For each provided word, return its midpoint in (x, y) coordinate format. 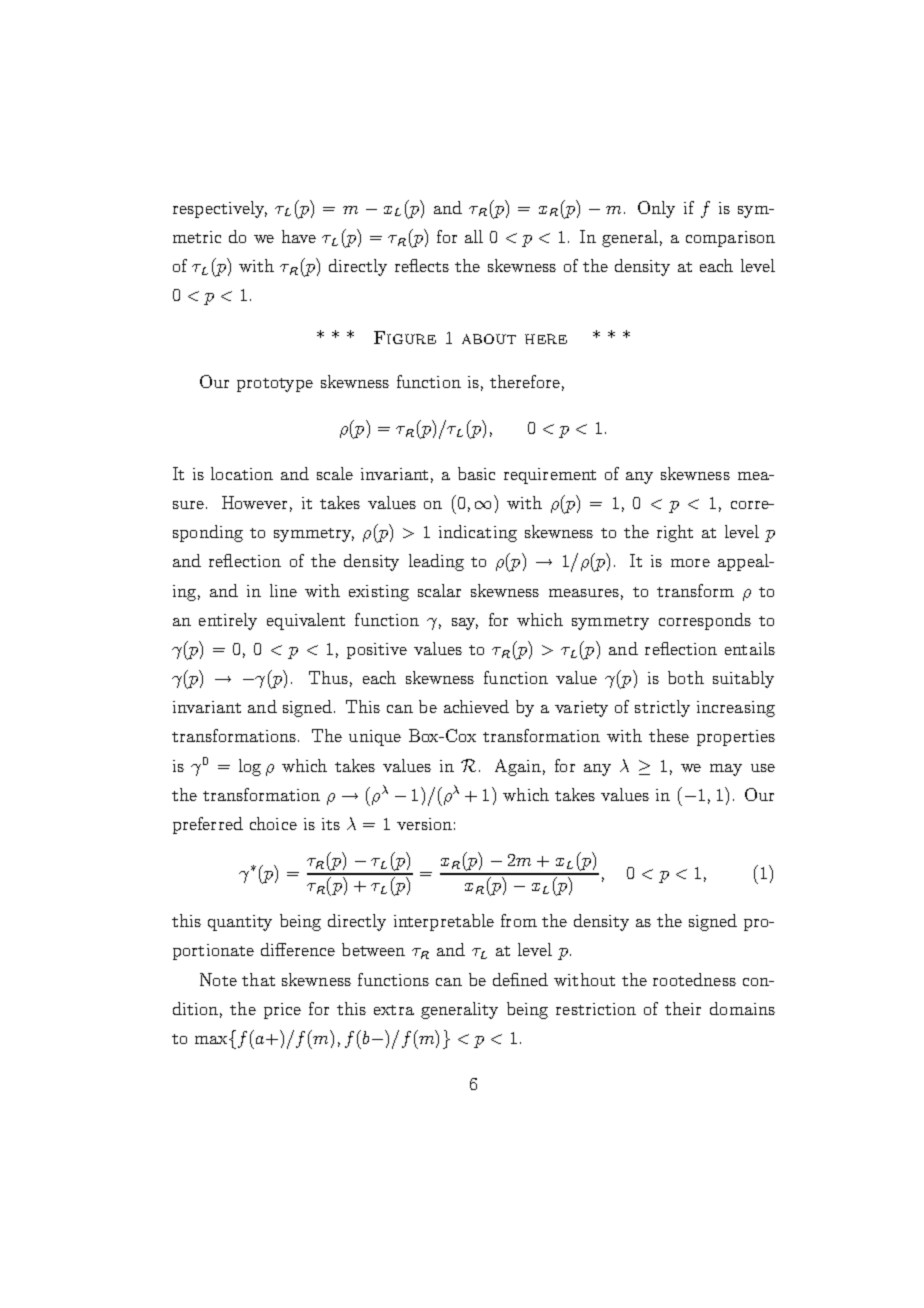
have (299, 236)
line (283, 590)
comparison (730, 239)
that (258, 979)
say (465, 624)
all (474, 236)
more (690, 563)
